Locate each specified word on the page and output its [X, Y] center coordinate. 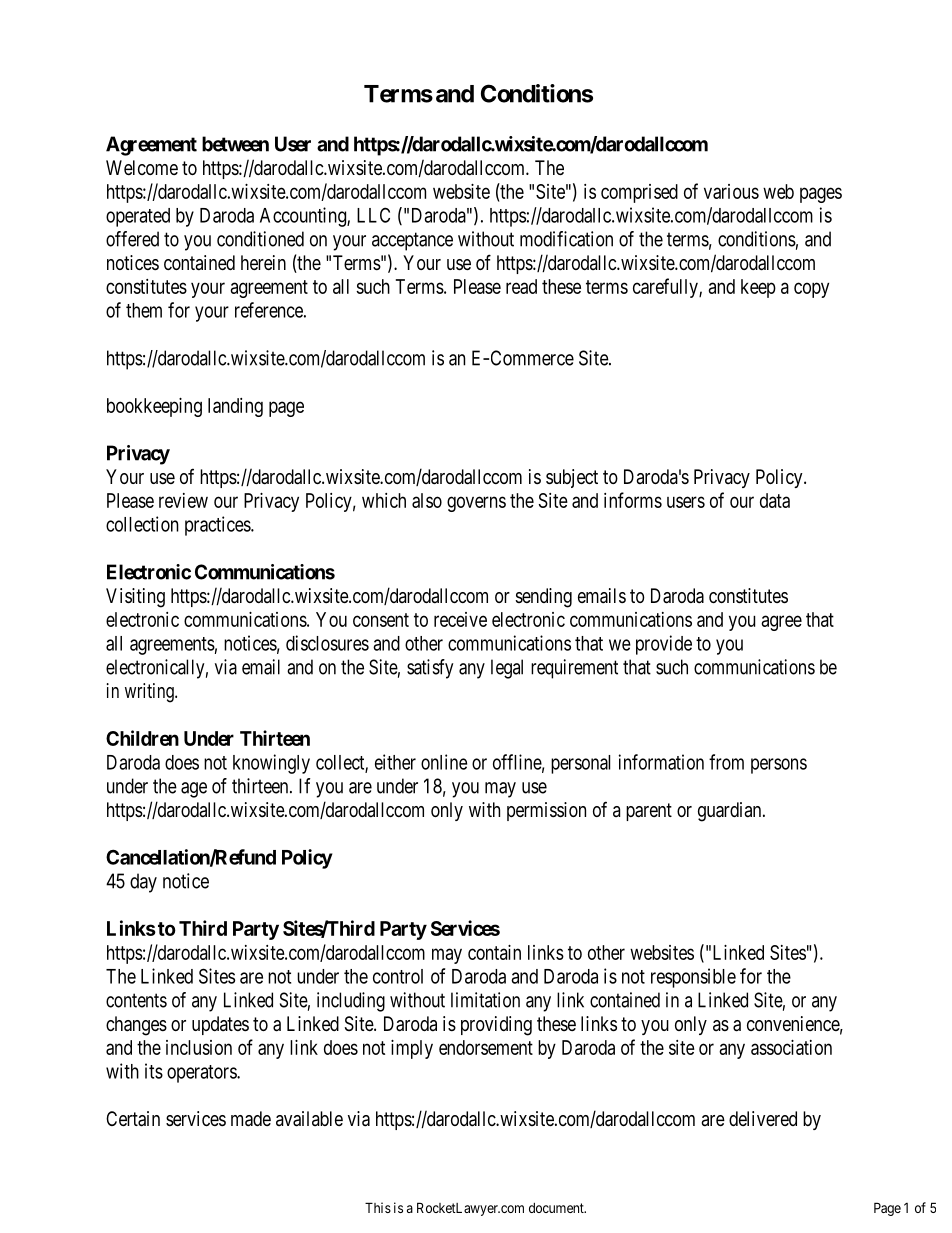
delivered [763, 1118]
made [251, 1119]
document [557, 1208]
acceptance [412, 241]
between [235, 144]
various [731, 191]
